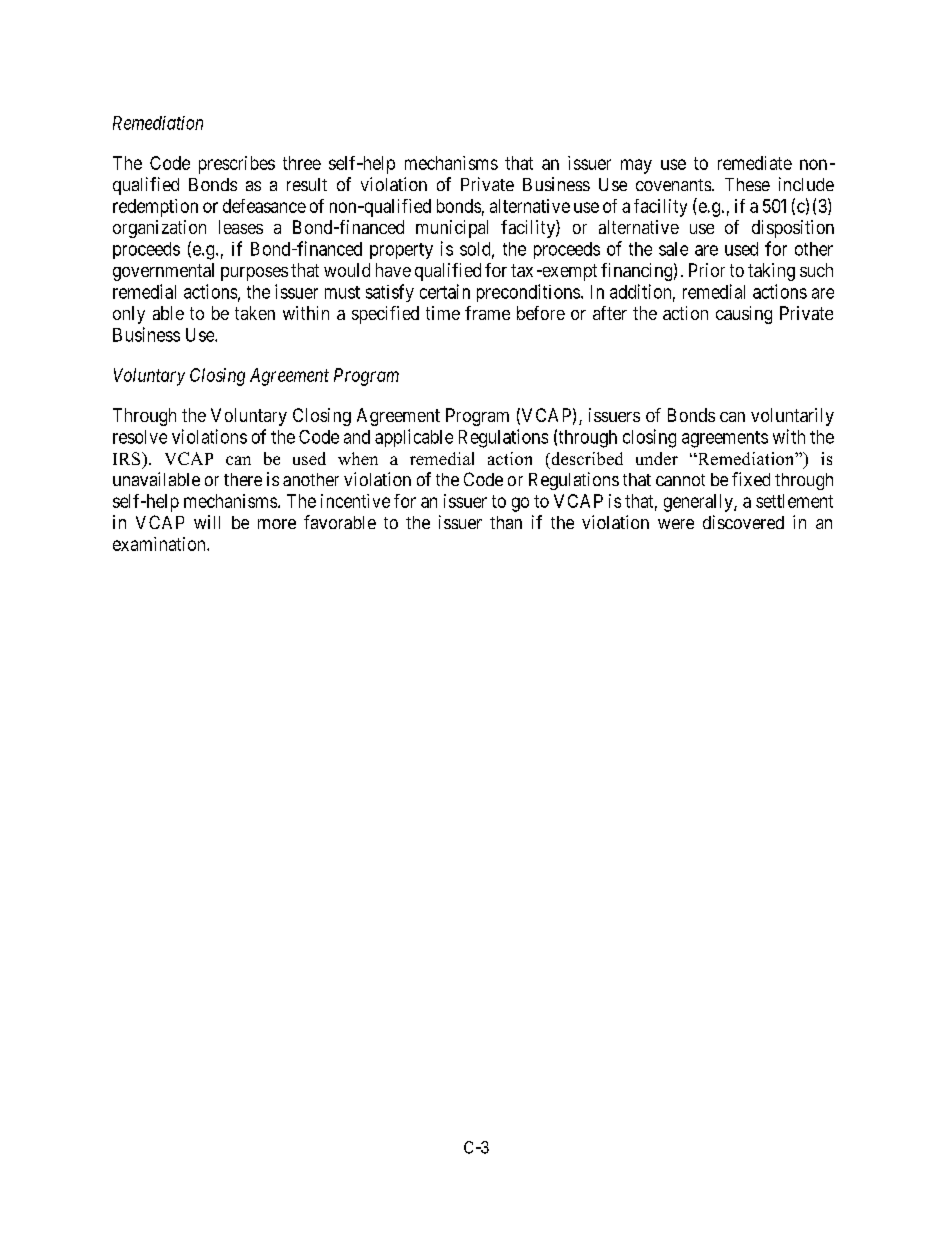 Image resolution: width=952 pixels, height=1233 pixels. What do you see at coordinates (657, 458) in the screenshot?
I see `under` at bounding box center [657, 458].
